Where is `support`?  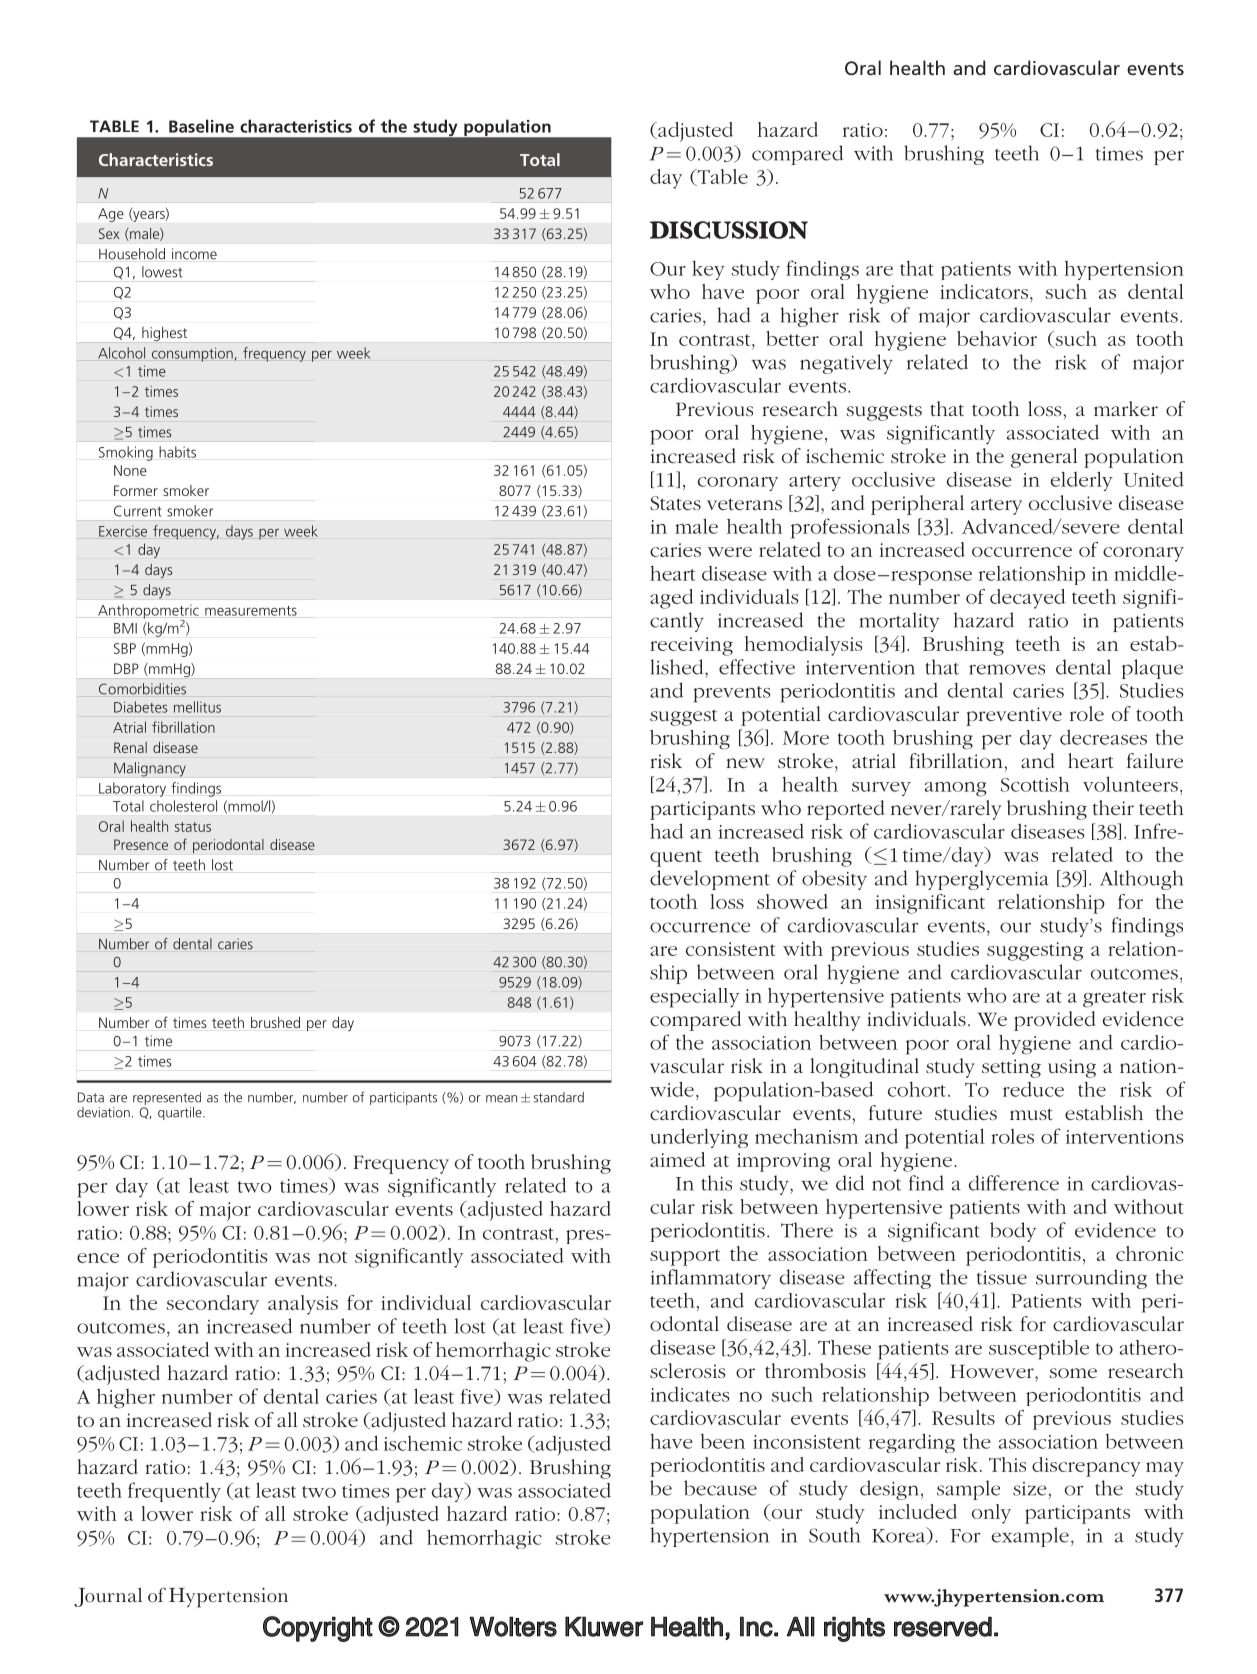
support is located at coordinates (685, 1257).
